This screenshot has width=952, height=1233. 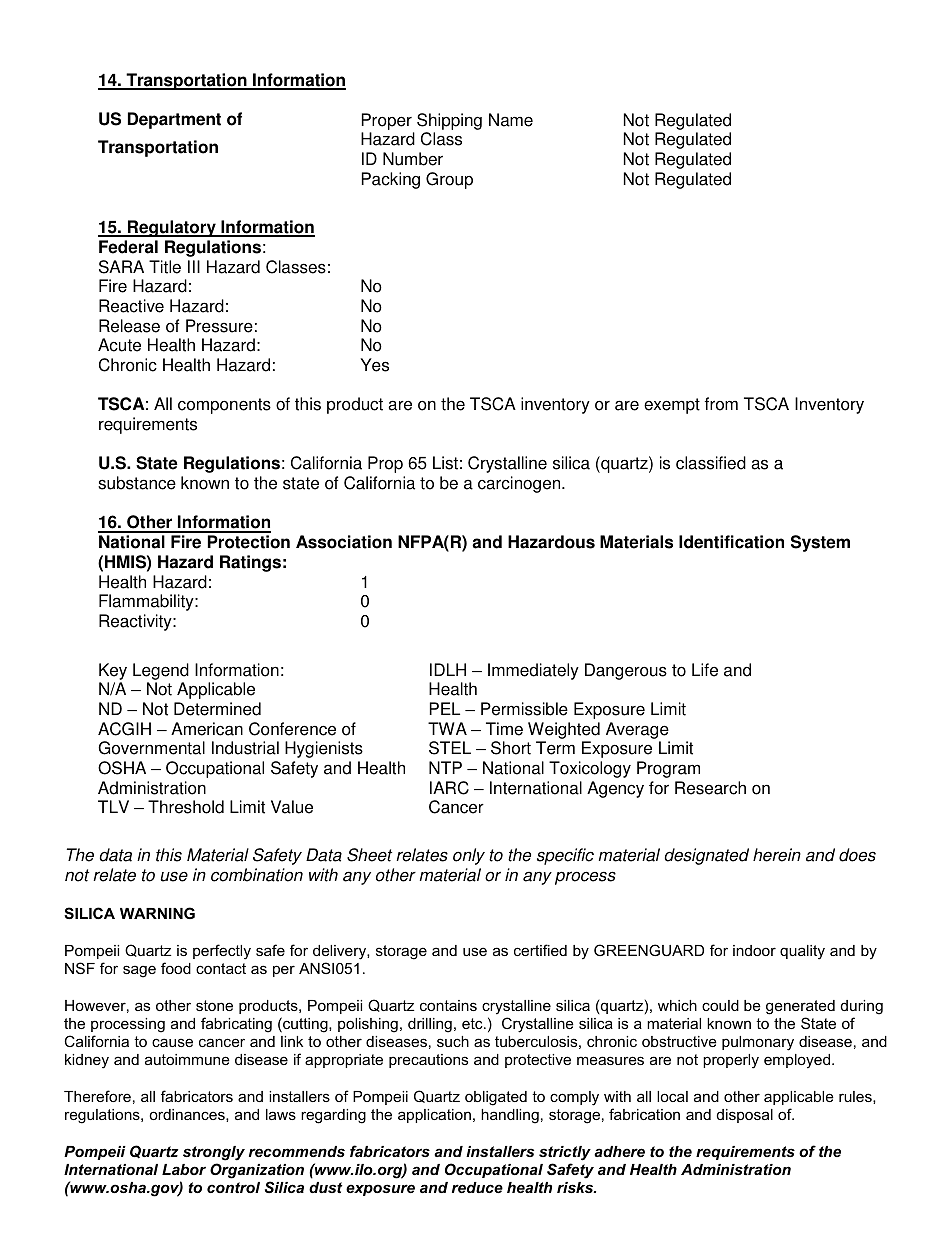 What do you see at coordinates (137, 483) in the screenshot?
I see `substance` at bounding box center [137, 483].
